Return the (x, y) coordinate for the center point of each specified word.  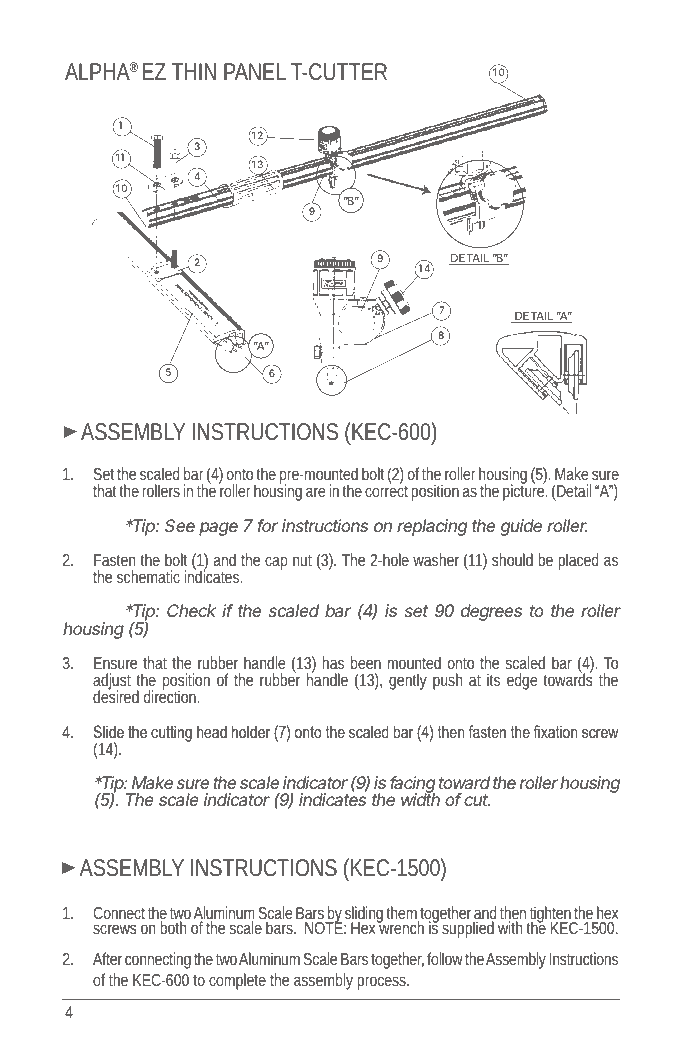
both (173, 927)
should (512, 559)
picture (525, 492)
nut (302, 560)
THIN (194, 71)
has (333, 662)
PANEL (255, 71)
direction (171, 696)
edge (522, 681)
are (315, 492)
